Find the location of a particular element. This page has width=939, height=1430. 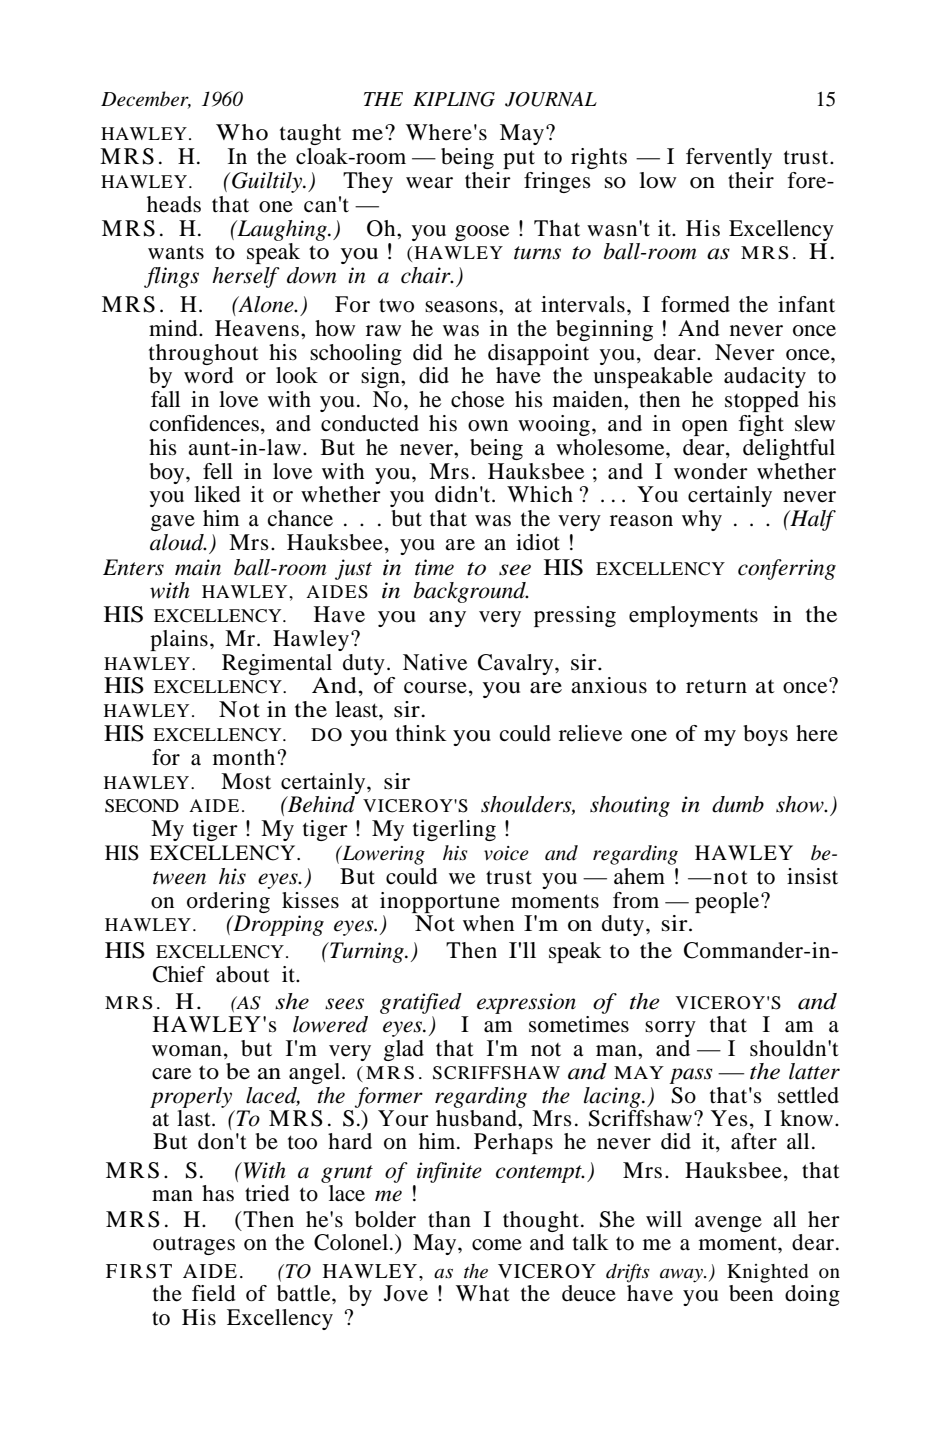

KIPLING is located at coordinates (454, 99).
